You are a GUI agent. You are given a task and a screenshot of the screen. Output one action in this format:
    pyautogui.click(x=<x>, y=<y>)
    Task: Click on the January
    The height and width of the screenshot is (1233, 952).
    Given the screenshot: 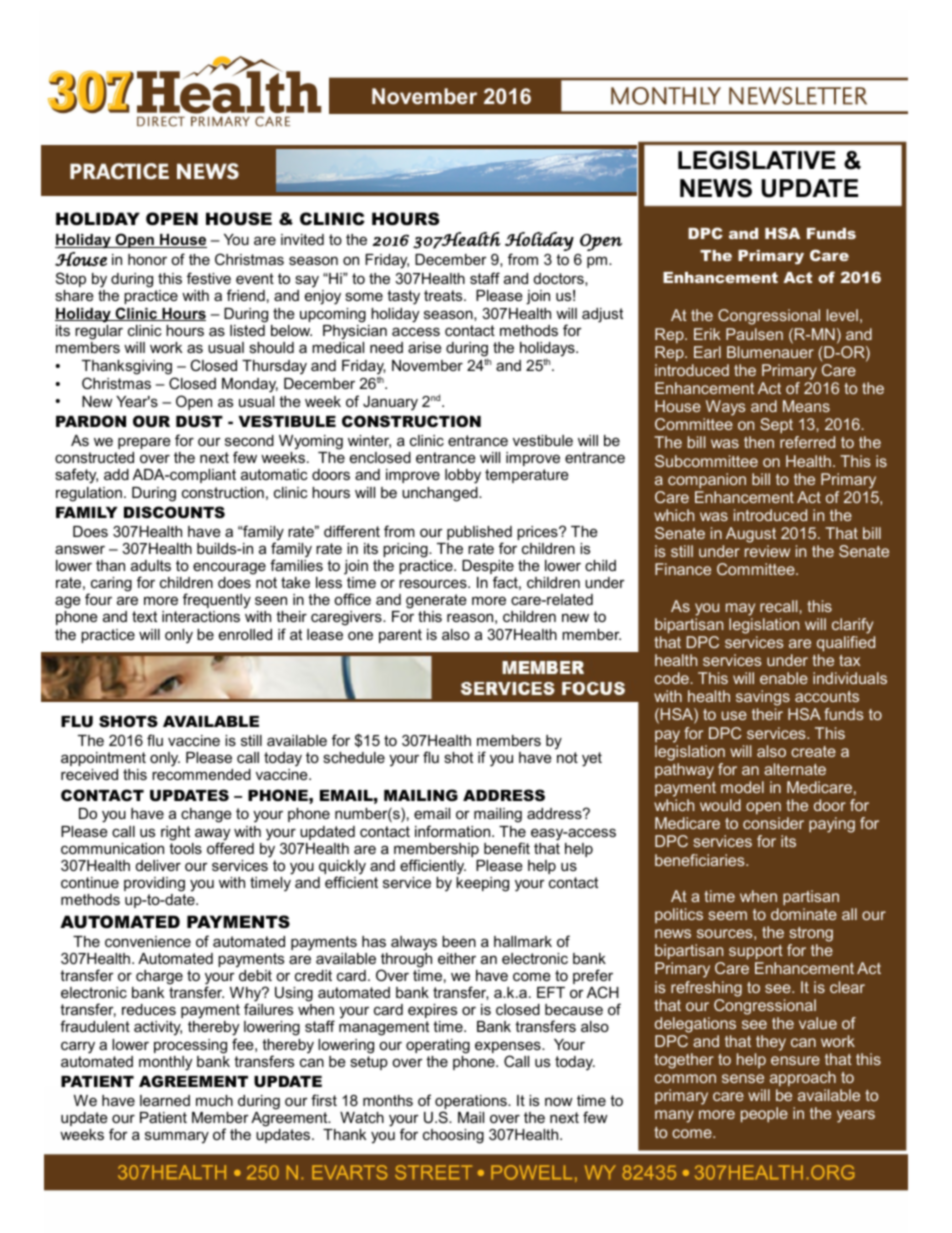 What is the action you would take?
    pyautogui.click(x=390, y=403)
